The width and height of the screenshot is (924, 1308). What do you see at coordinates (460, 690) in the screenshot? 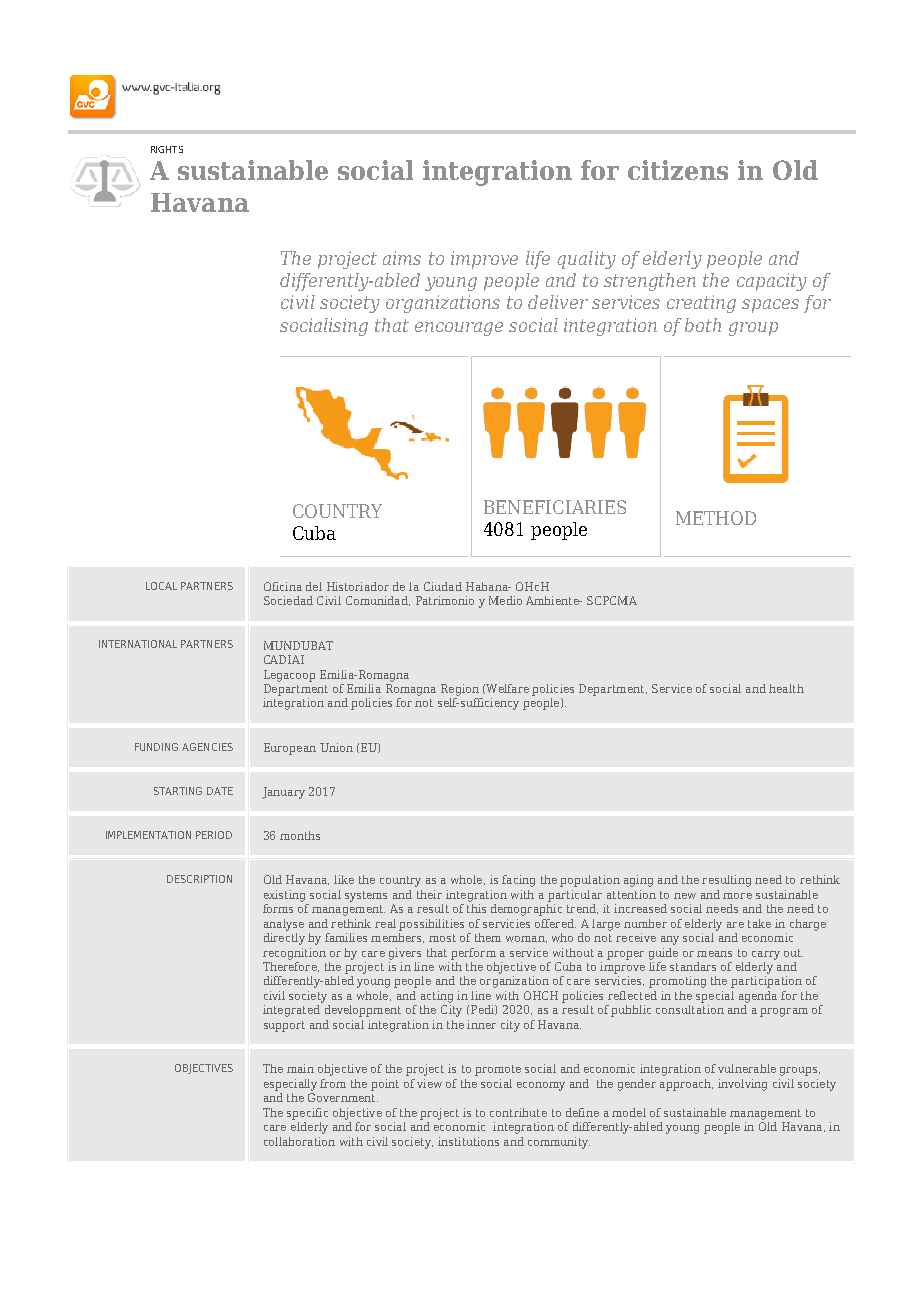
I see `Region` at bounding box center [460, 690].
